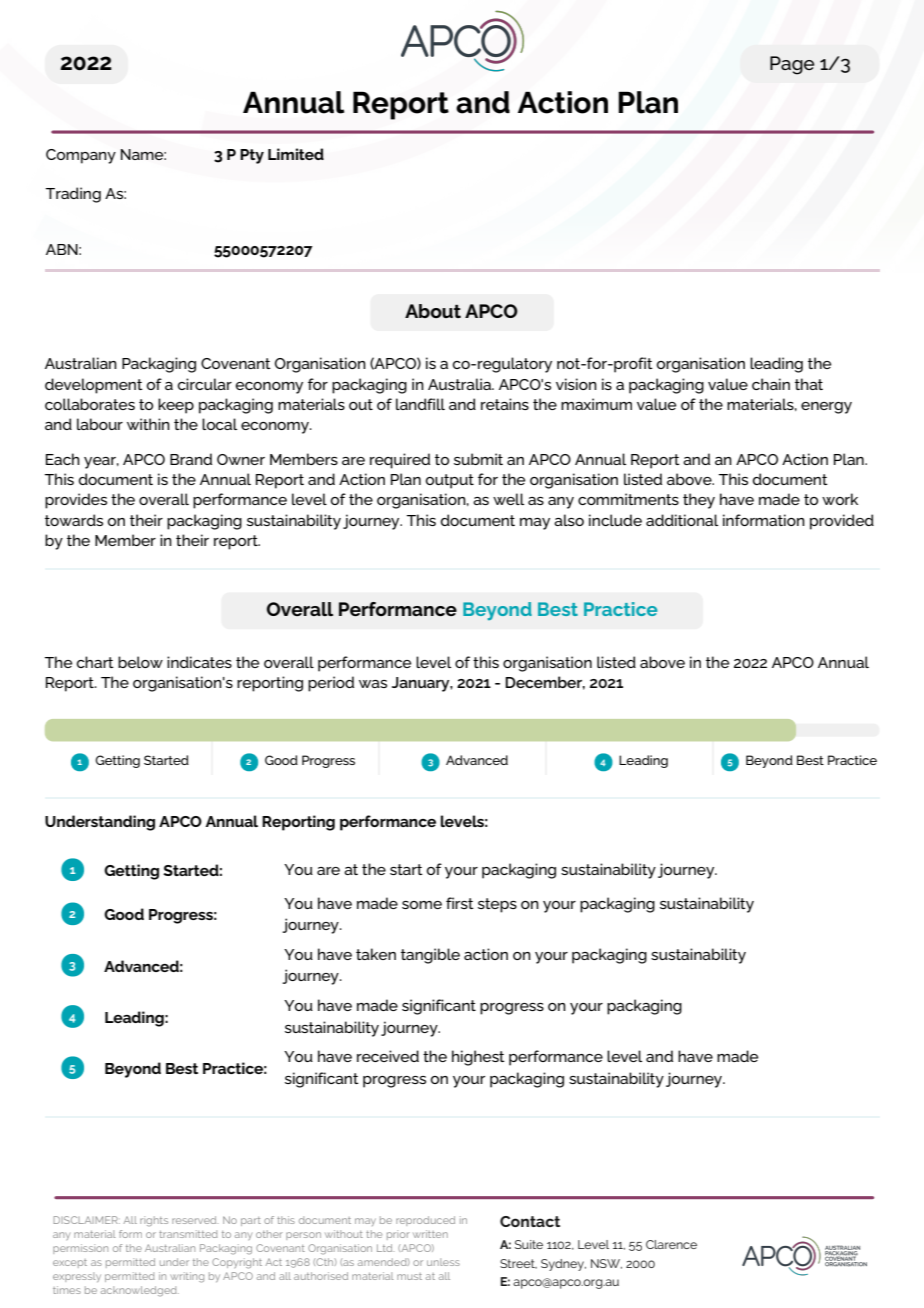 Image resolution: width=924 pixels, height=1308 pixels. I want to click on steps, so click(497, 905).
